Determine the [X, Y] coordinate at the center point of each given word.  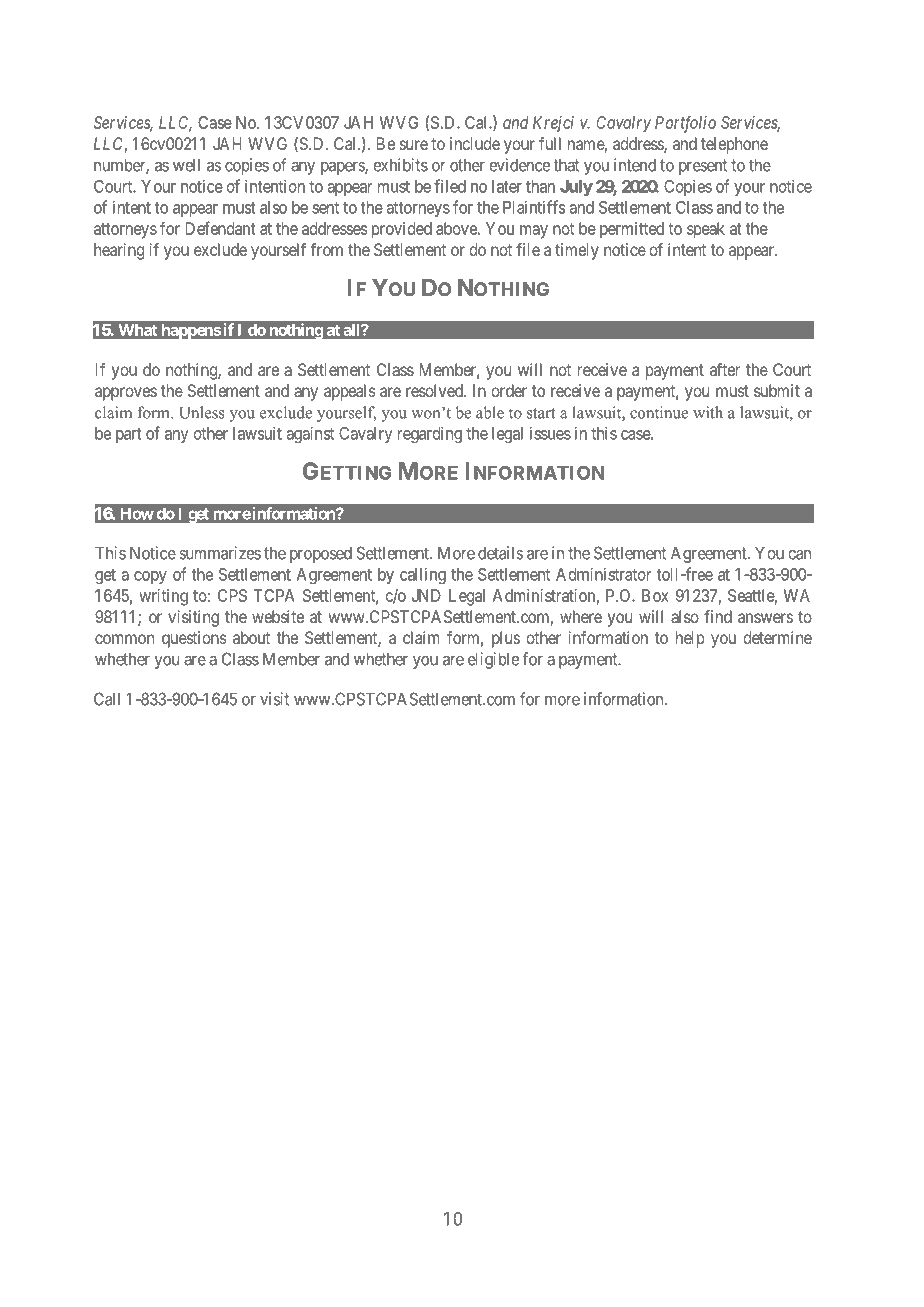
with [708, 412]
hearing [119, 251]
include [475, 143]
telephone [734, 145]
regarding [430, 435]
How [137, 514]
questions [194, 639]
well [186, 165]
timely [577, 251]
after [725, 369]
